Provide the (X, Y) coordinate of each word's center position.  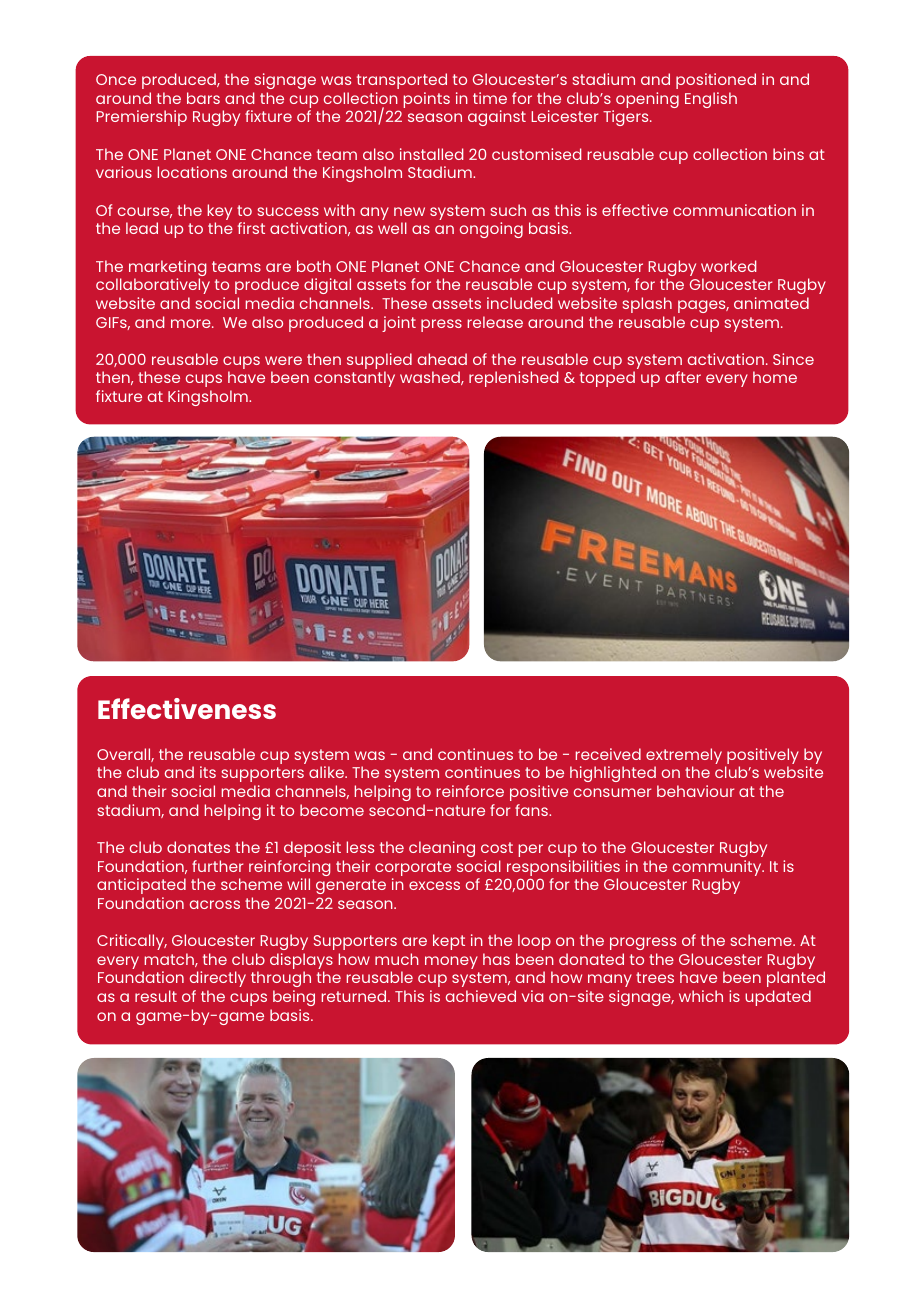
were (283, 360)
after (683, 377)
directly (218, 979)
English (711, 100)
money (451, 962)
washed (431, 378)
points (427, 100)
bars (203, 98)
